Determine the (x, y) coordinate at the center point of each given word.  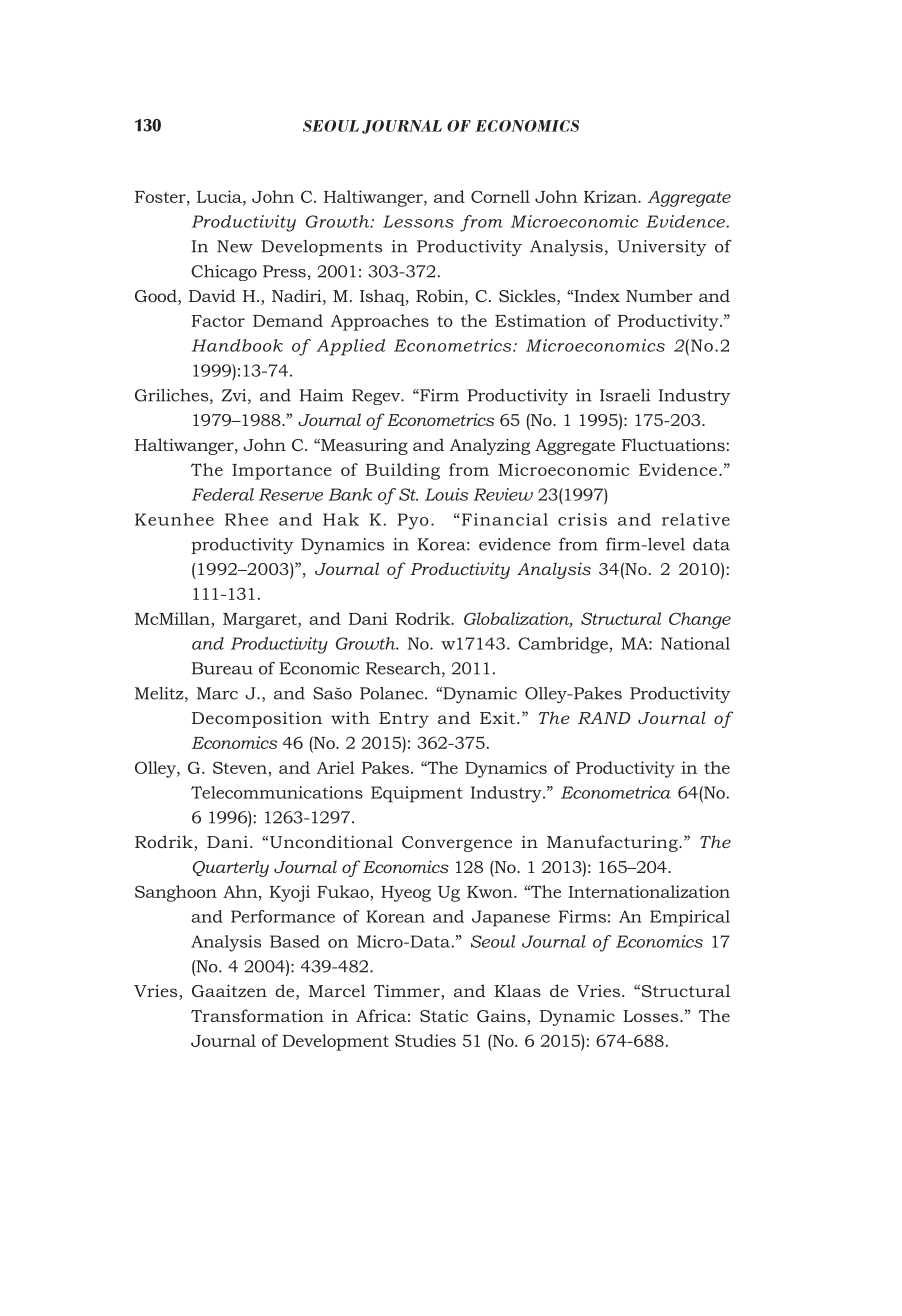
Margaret (261, 621)
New (235, 246)
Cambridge (564, 645)
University (662, 248)
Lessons (418, 221)
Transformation (257, 1015)
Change (700, 620)
